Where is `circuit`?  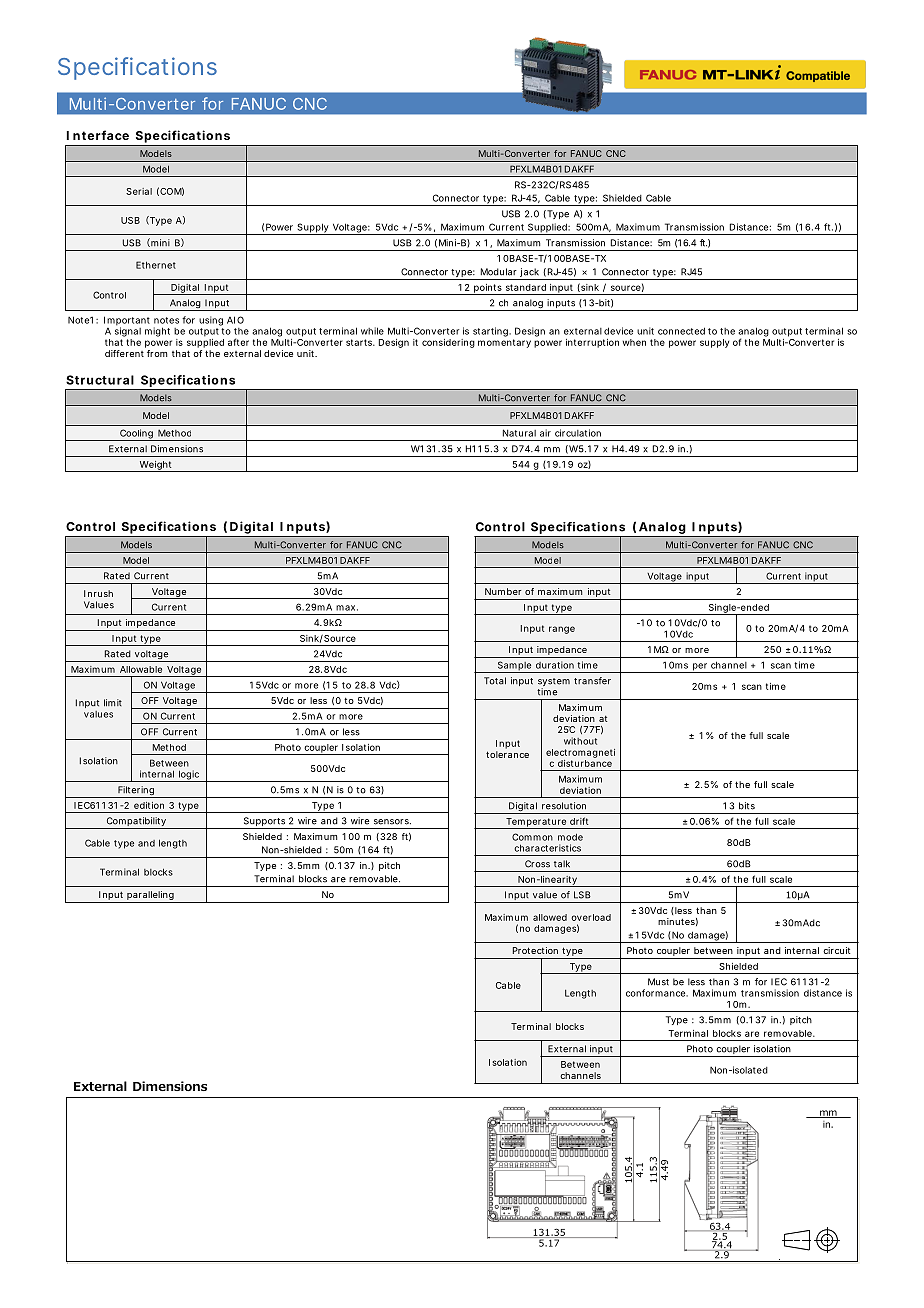 circuit is located at coordinates (837, 950).
